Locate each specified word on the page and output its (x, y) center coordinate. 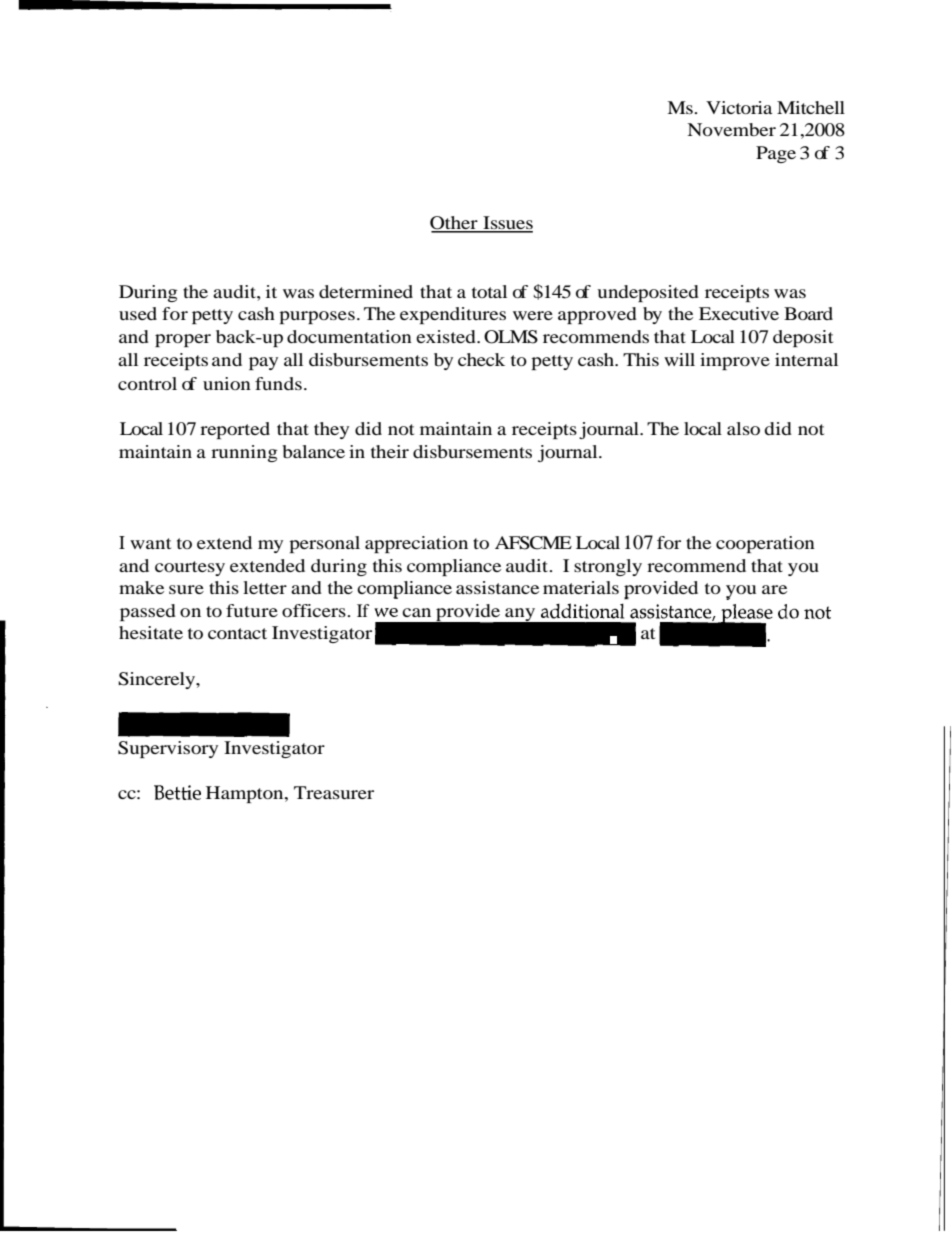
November (732, 129)
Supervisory (168, 749)
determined (366, 291)
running (244, 453)
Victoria (739, 107)
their (390, 451)
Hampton (246, 794)
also (743, 428)
